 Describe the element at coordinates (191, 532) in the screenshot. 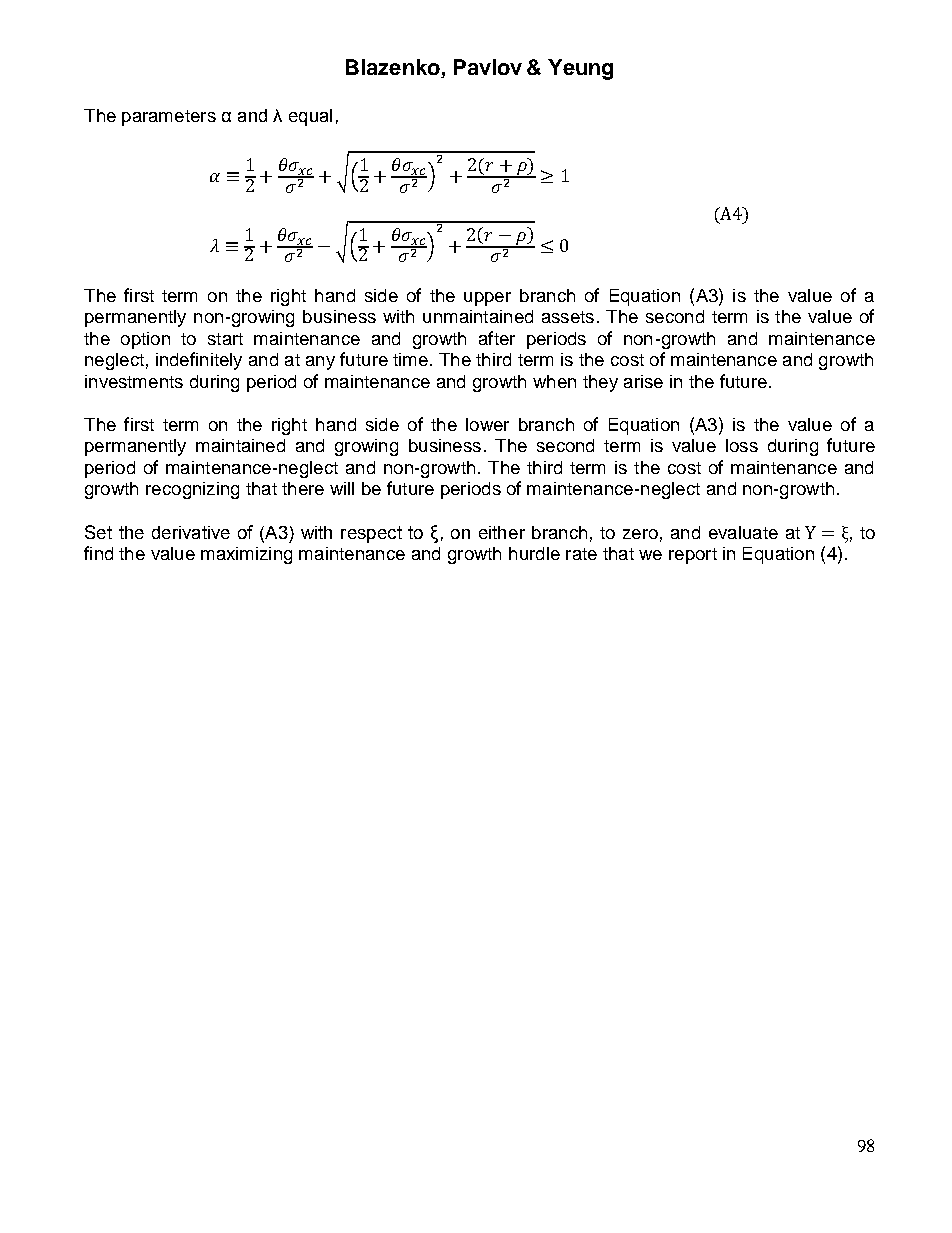

I see `derivative` at that location.
